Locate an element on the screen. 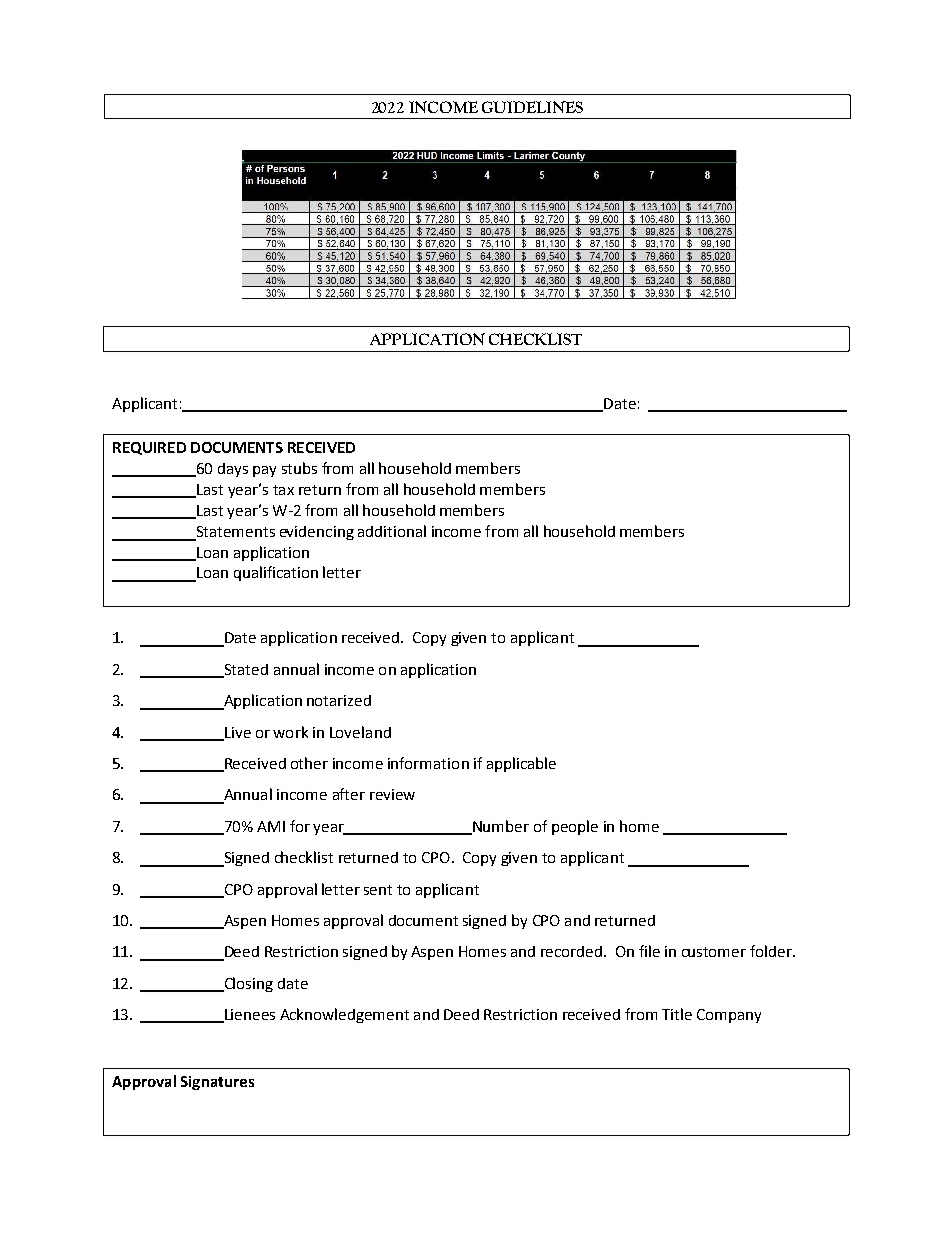 Image resolution: width=952 pixels, height=1233 pixels. Signatures is located at coordinates (217, 1083).
